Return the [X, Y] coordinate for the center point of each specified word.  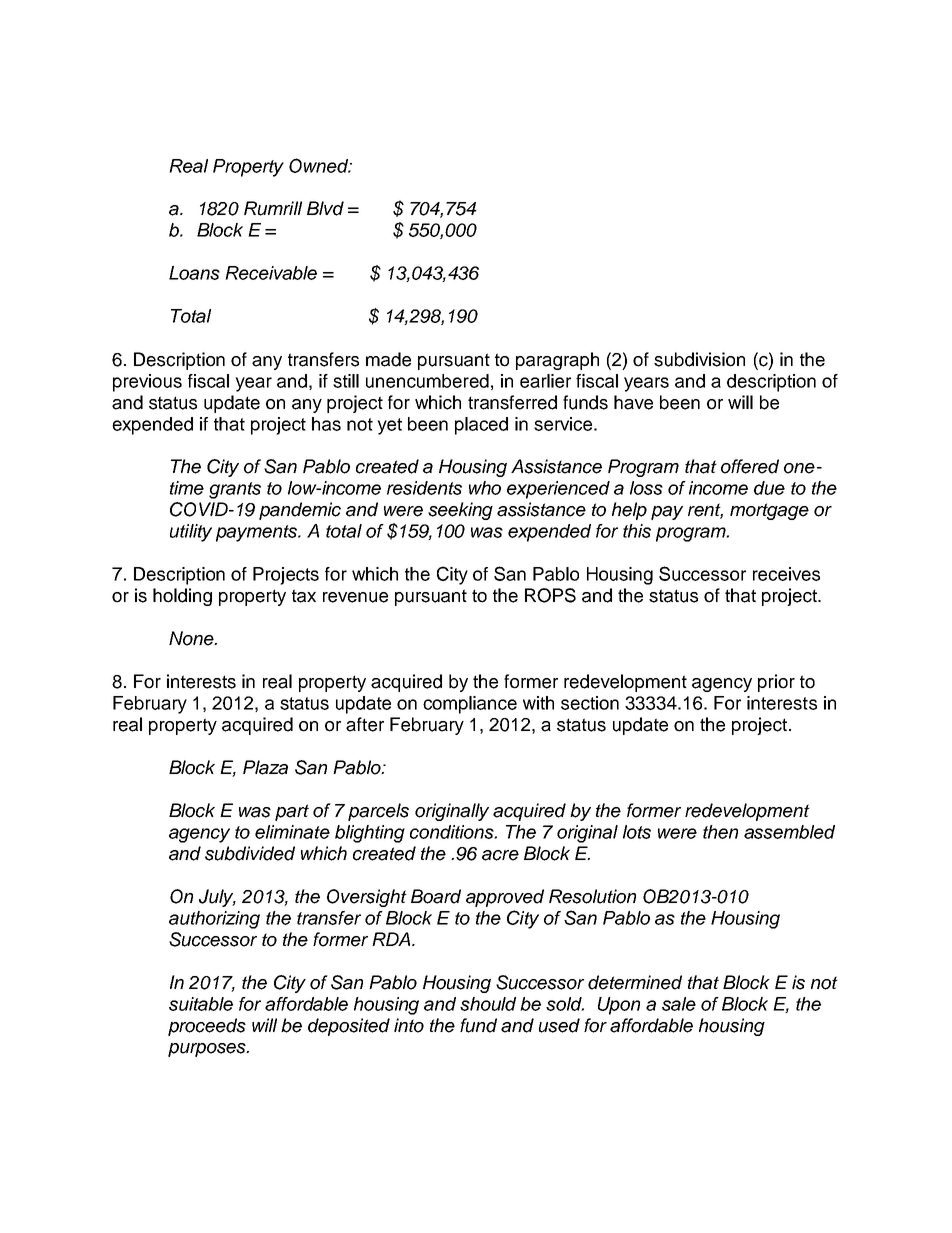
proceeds [207, 1027]
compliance [470, 705]
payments [258, 533]
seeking [460, 511]
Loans [194, 273]
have [633, 402]
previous [147, 383]
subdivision [699, 359]
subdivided [250, 853]
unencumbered [427, 381]
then [720, 832]
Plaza [265, 767]
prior [776, 683]
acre [500, 855]
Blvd [325, 208]
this [637, 531]
